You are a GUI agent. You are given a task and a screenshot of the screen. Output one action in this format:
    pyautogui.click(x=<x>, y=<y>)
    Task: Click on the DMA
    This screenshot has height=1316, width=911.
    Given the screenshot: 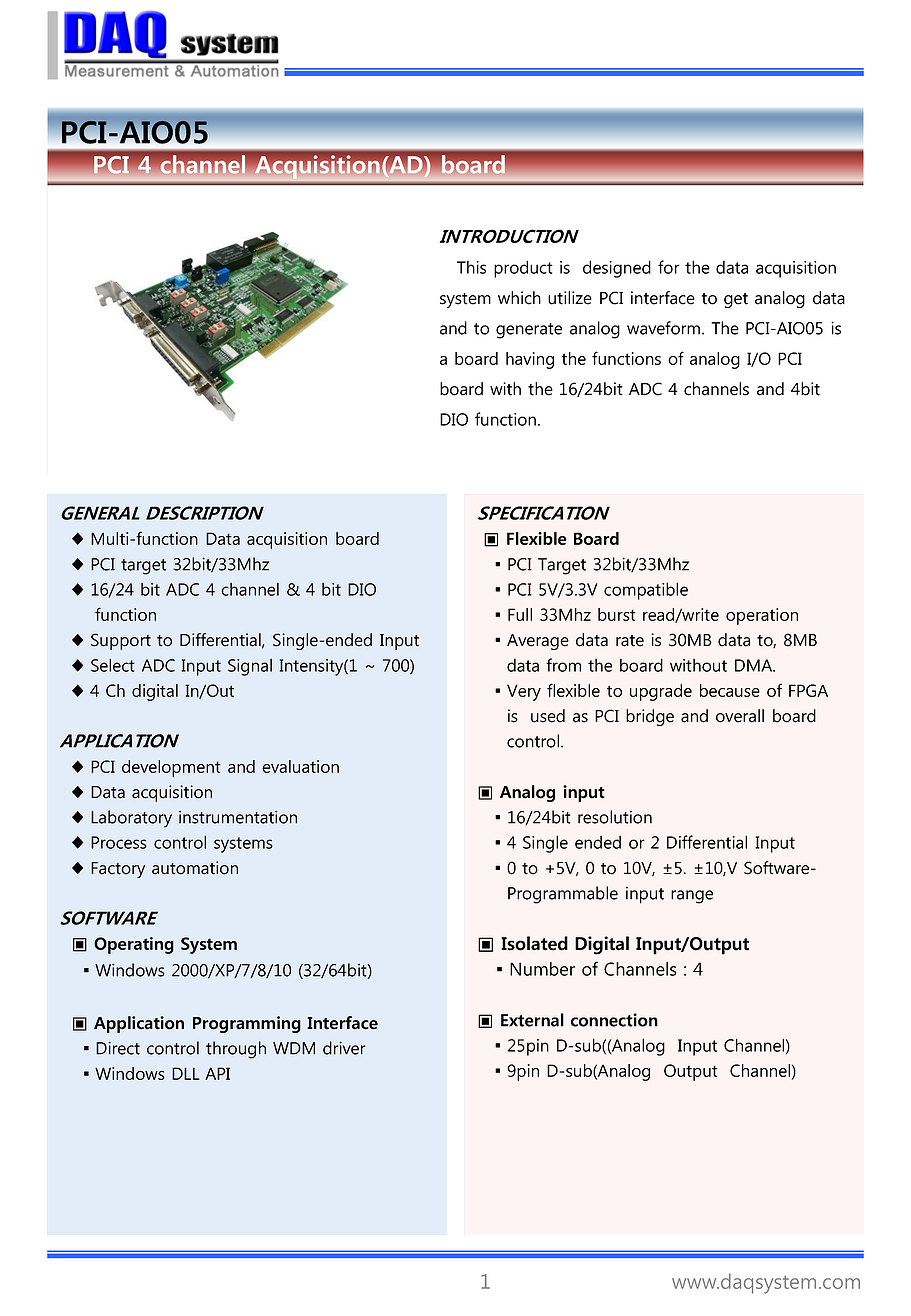 What is the action you would take?
    pyautogui.click(x=755, y=665)
